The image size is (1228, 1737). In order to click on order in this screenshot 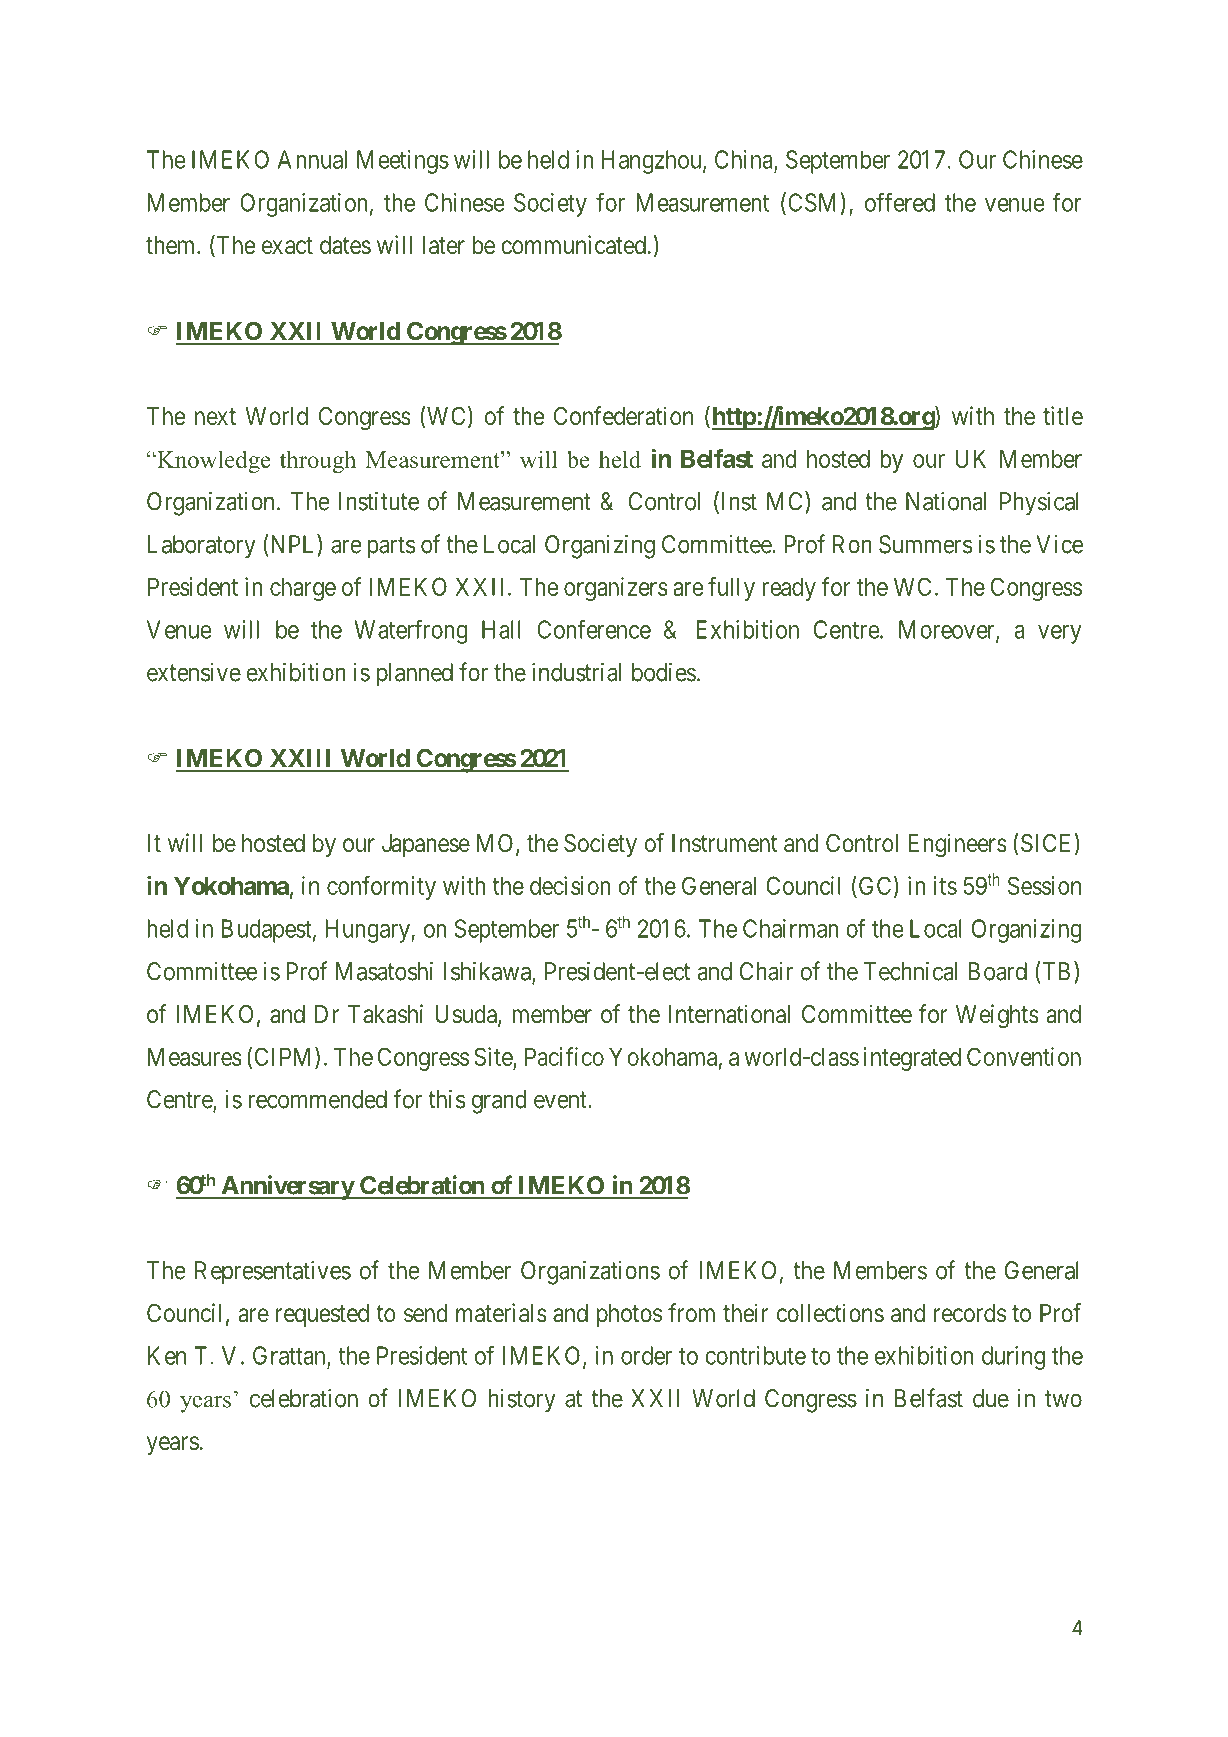, I will do `click(646, 1355)`.
